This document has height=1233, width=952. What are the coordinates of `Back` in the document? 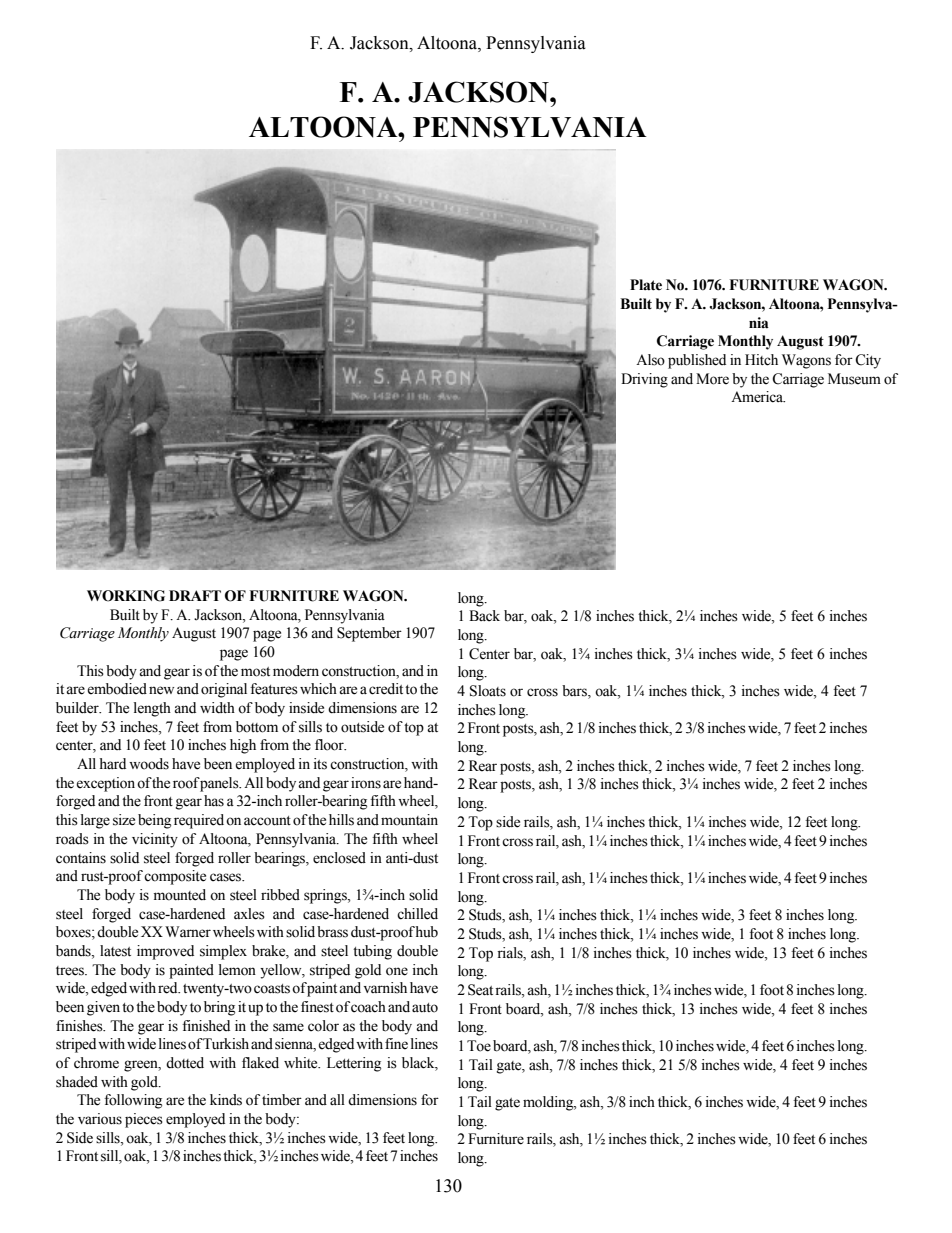 It's located at (484, 615).
